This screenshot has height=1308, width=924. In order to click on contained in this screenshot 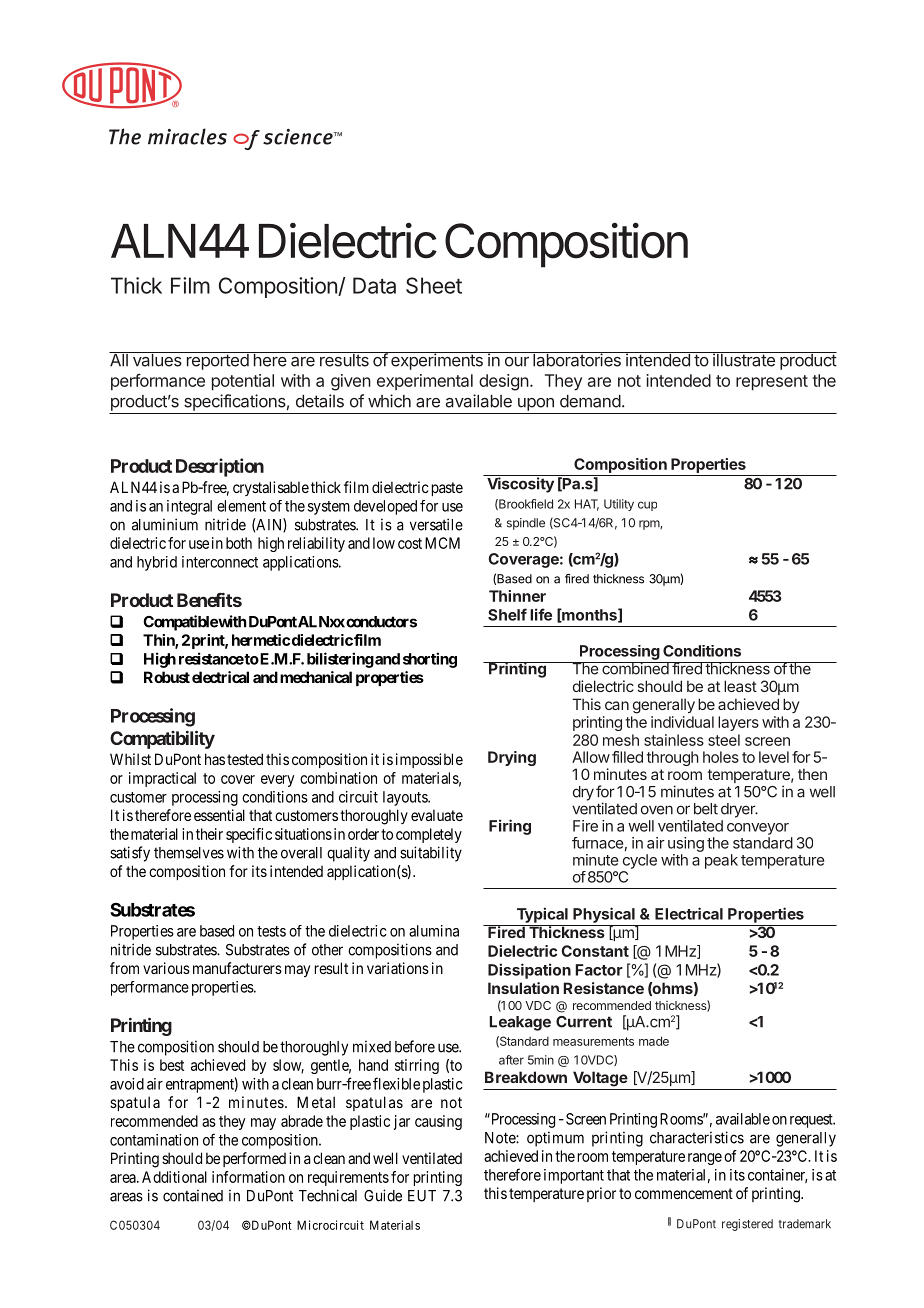, I will do `click(193, 1195)`.
